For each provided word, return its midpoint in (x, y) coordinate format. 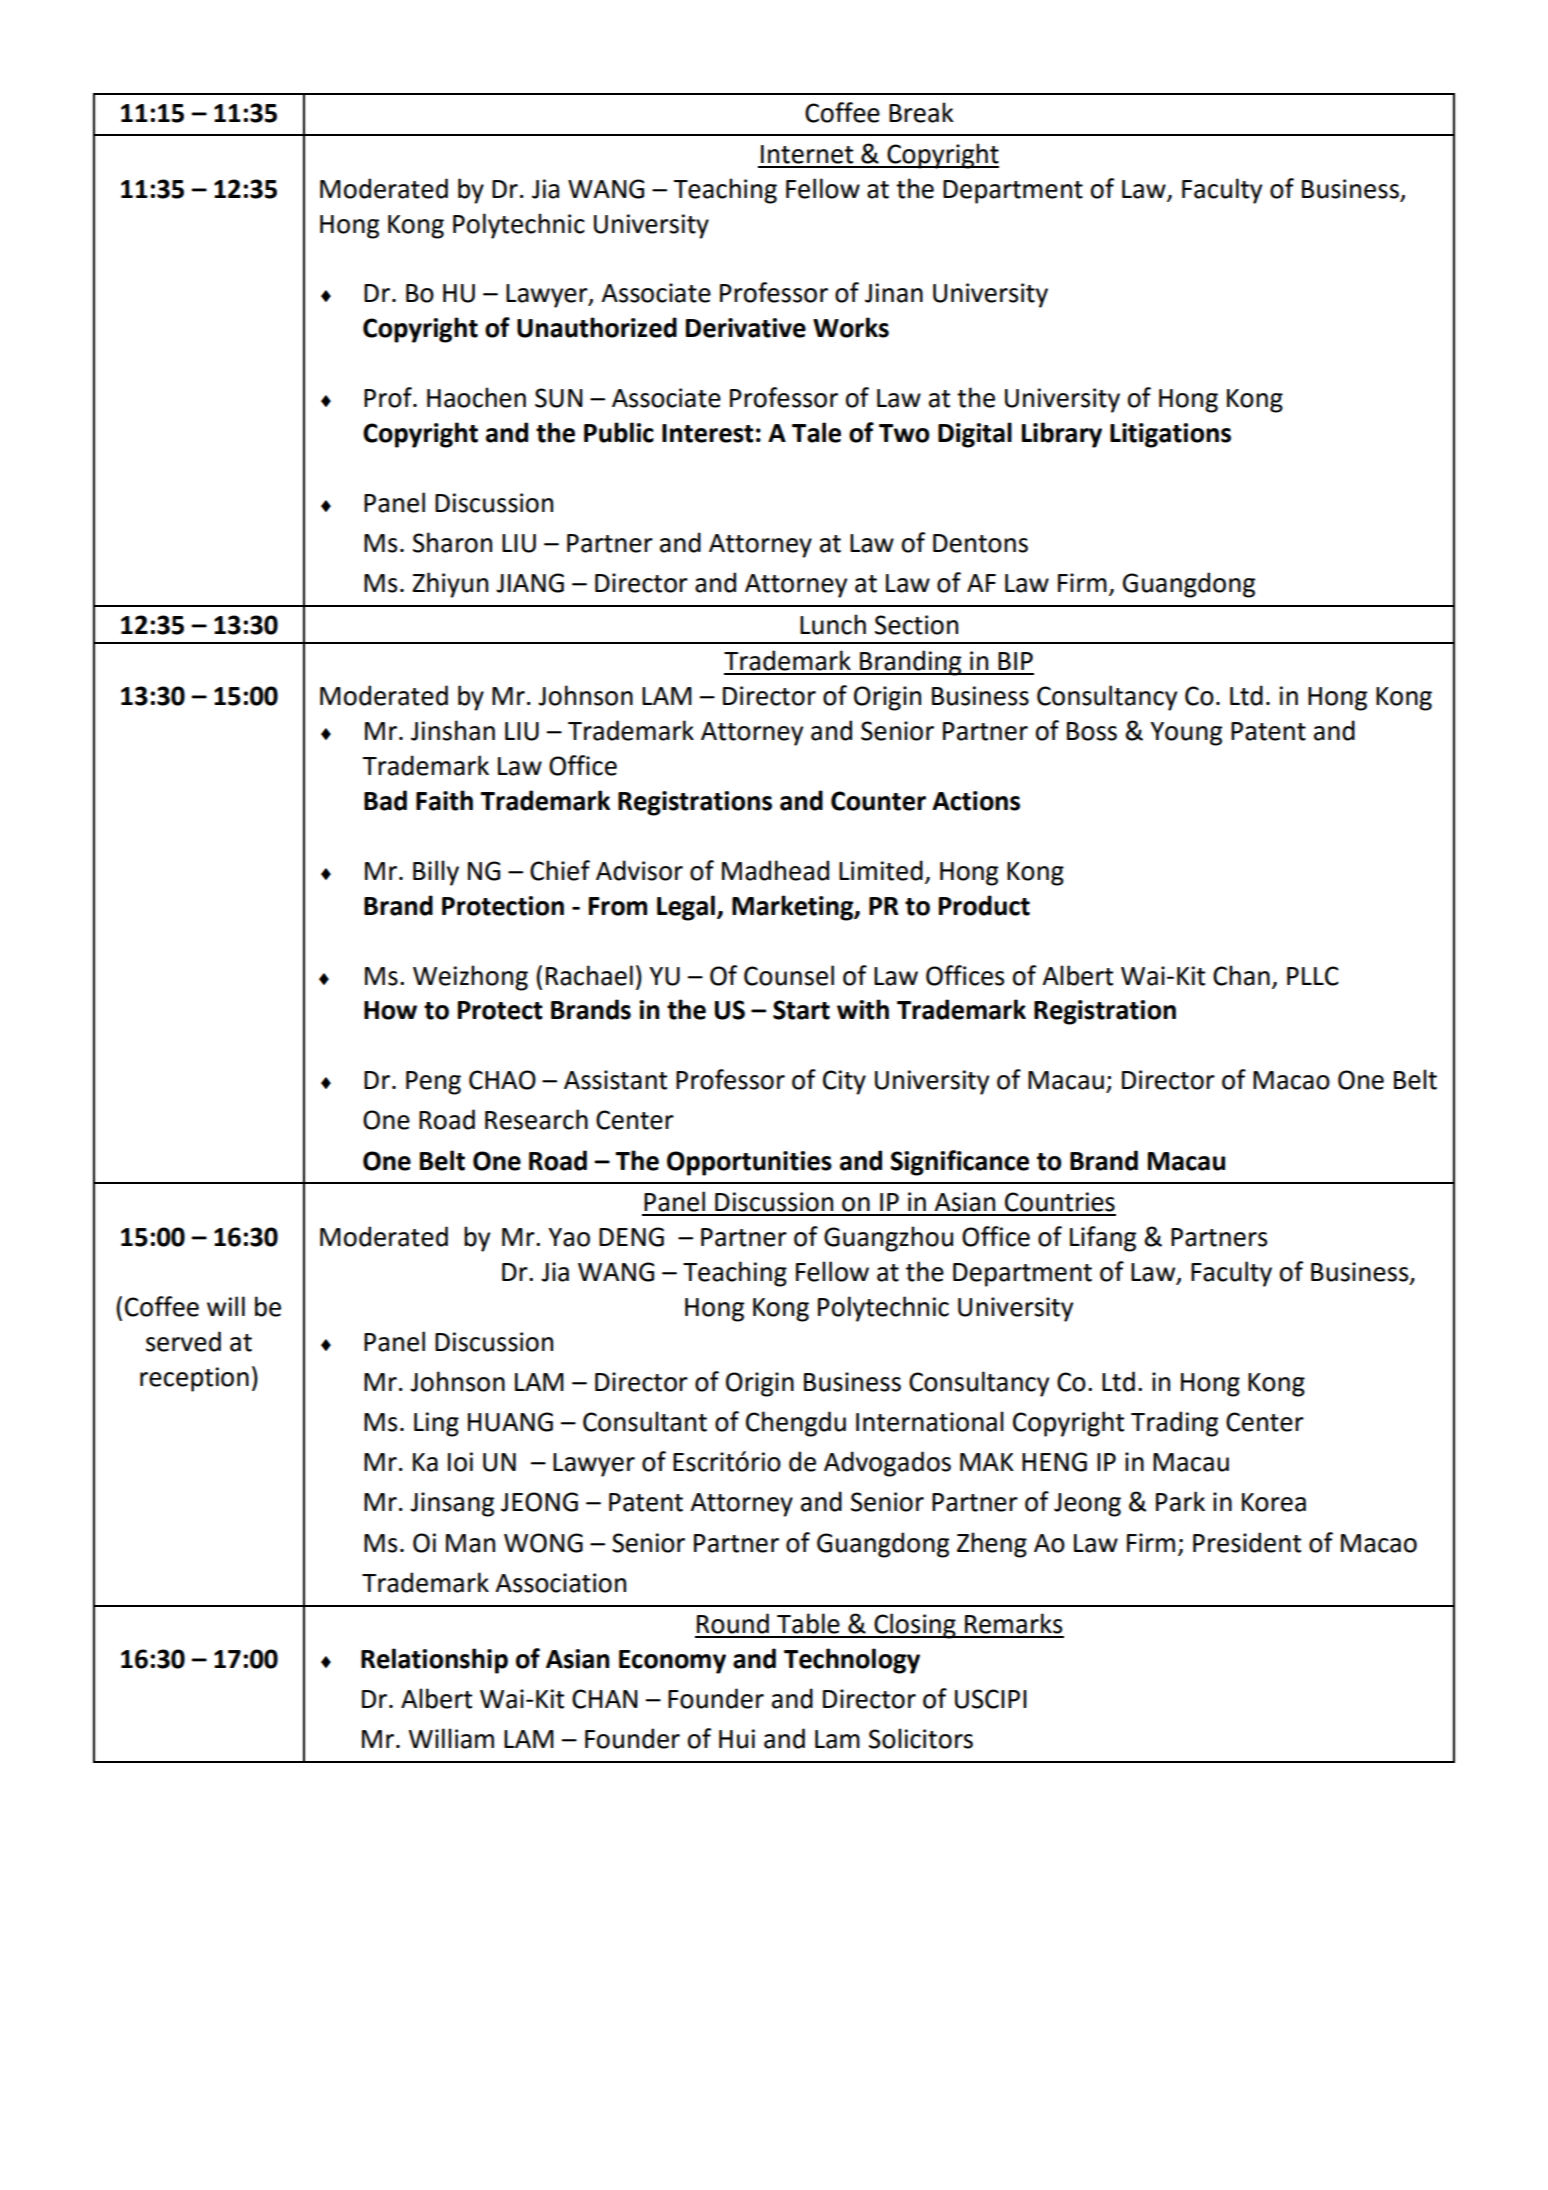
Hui (737, 1739)
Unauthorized (597, 327)
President (1247, 1542)
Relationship (434, 1661)
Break (921, 112)
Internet (807, 154)
